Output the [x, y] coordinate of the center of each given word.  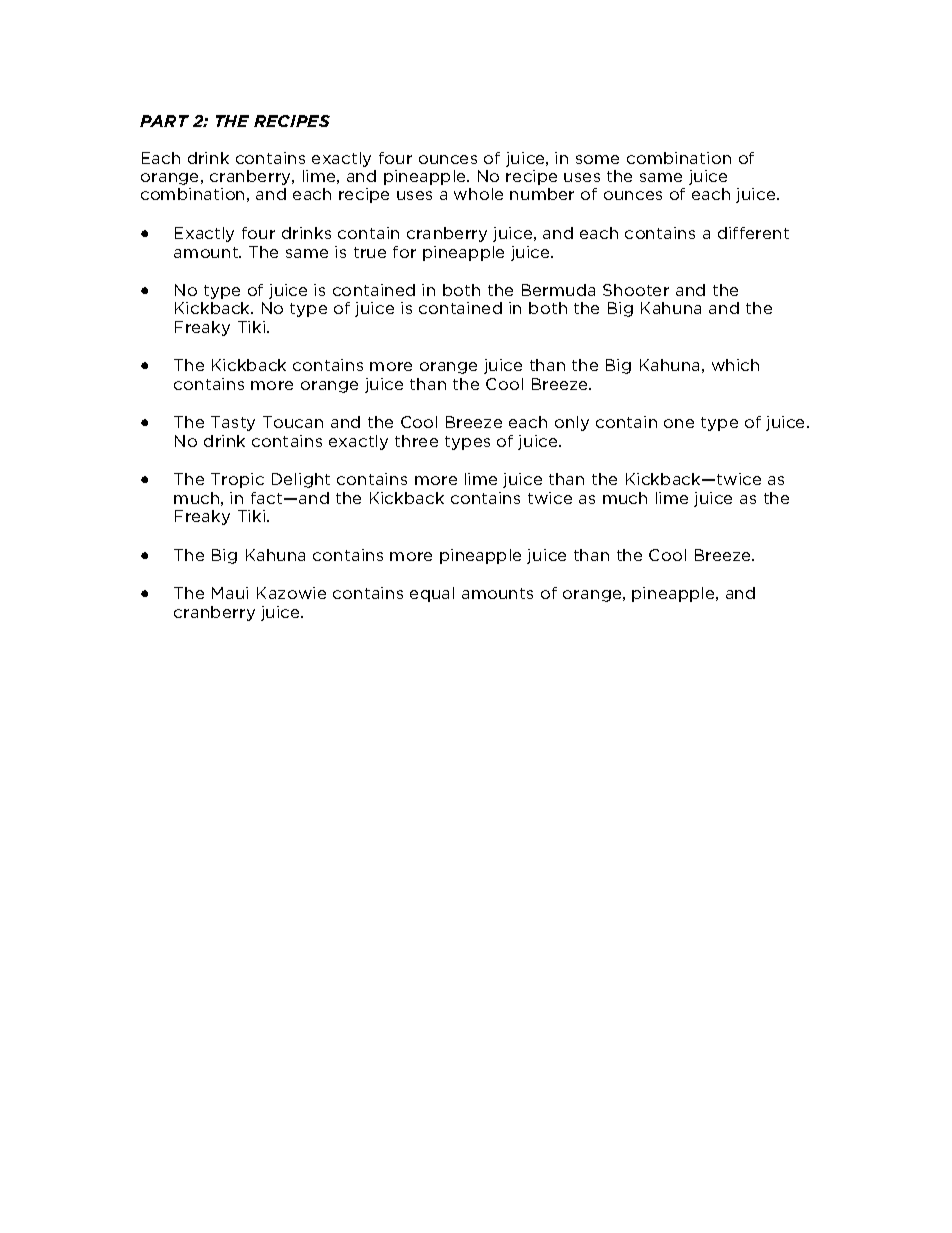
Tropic [237, 480]
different [753, 233]
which [735, 365]
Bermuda [558, 290]
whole [478, 194]
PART [164, 121]
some [597, 159]
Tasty [233, 423]
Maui [230, 593]
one [679, 423]
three [416, 441]
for [404, 252]
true [370, 252]
